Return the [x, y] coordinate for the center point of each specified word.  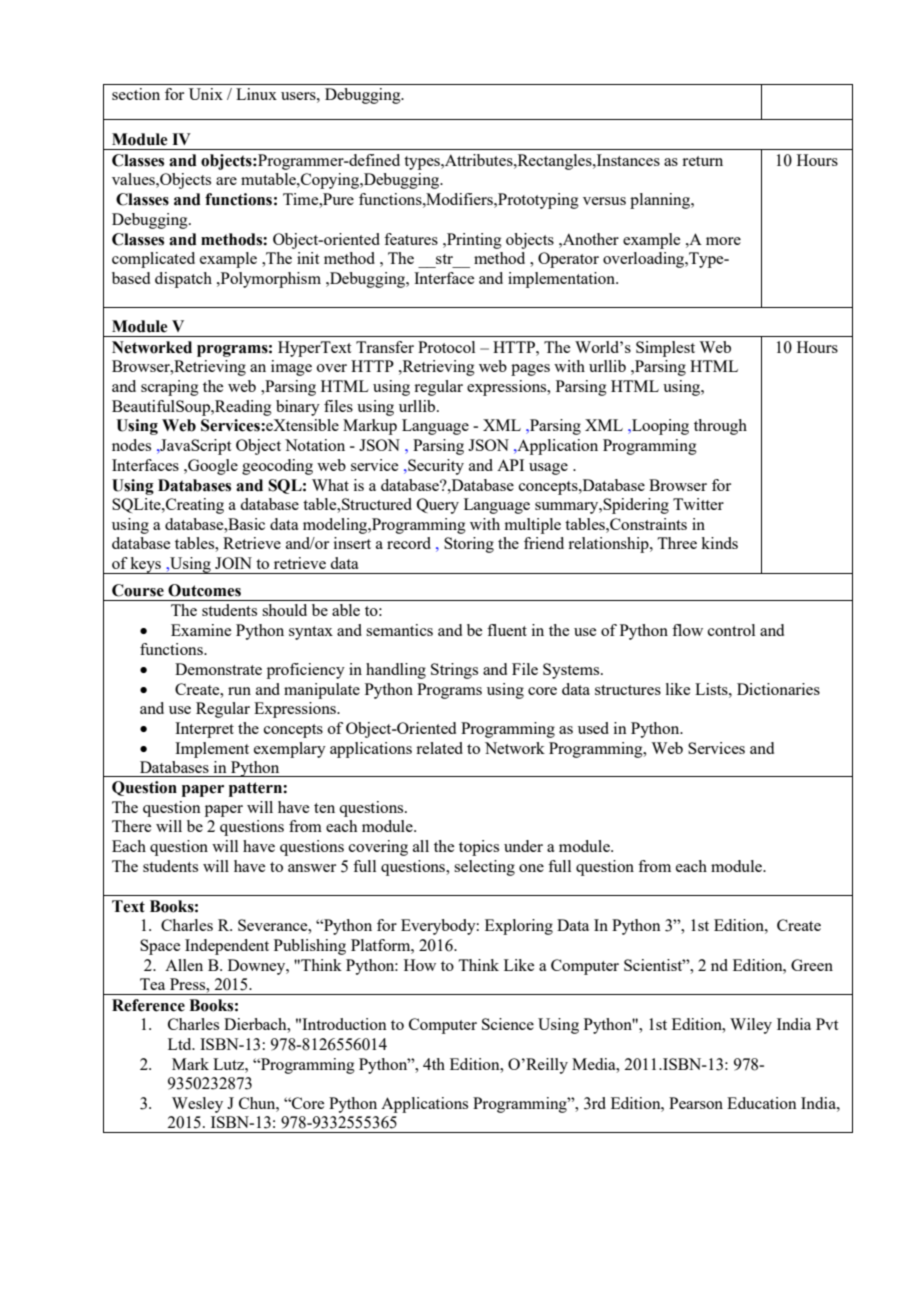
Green [812, 965]
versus [604, 201]
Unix [206, 94]
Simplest [665, 349]
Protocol [446, 347]
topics [479, 848]
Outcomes [204, 590]
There [131, 826]
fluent [507, 630]
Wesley [197, 1105]
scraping [170, 388]
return [702, 161]
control [731, 630]
